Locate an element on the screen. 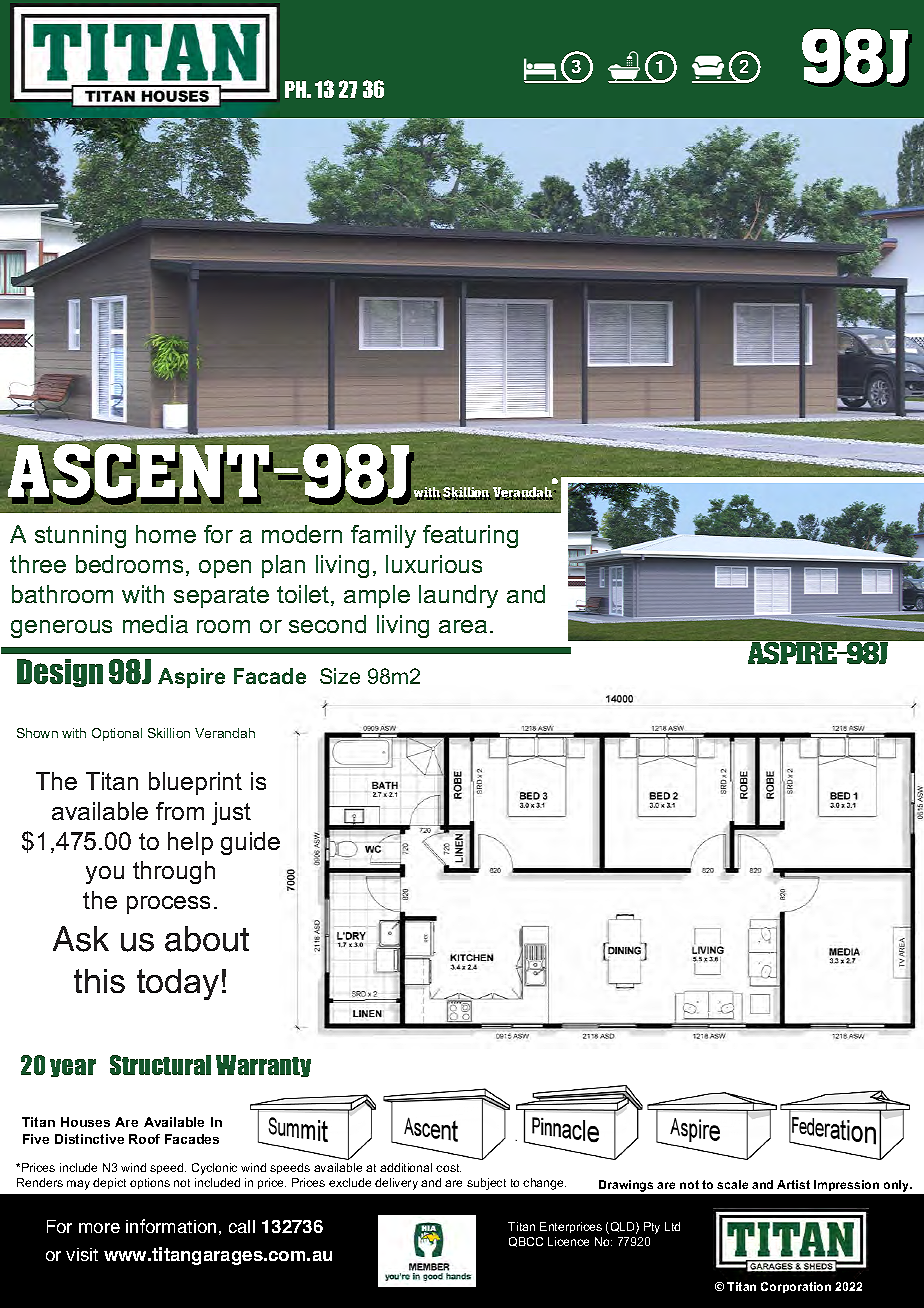  featuring is located at coordinates (470, 536).
